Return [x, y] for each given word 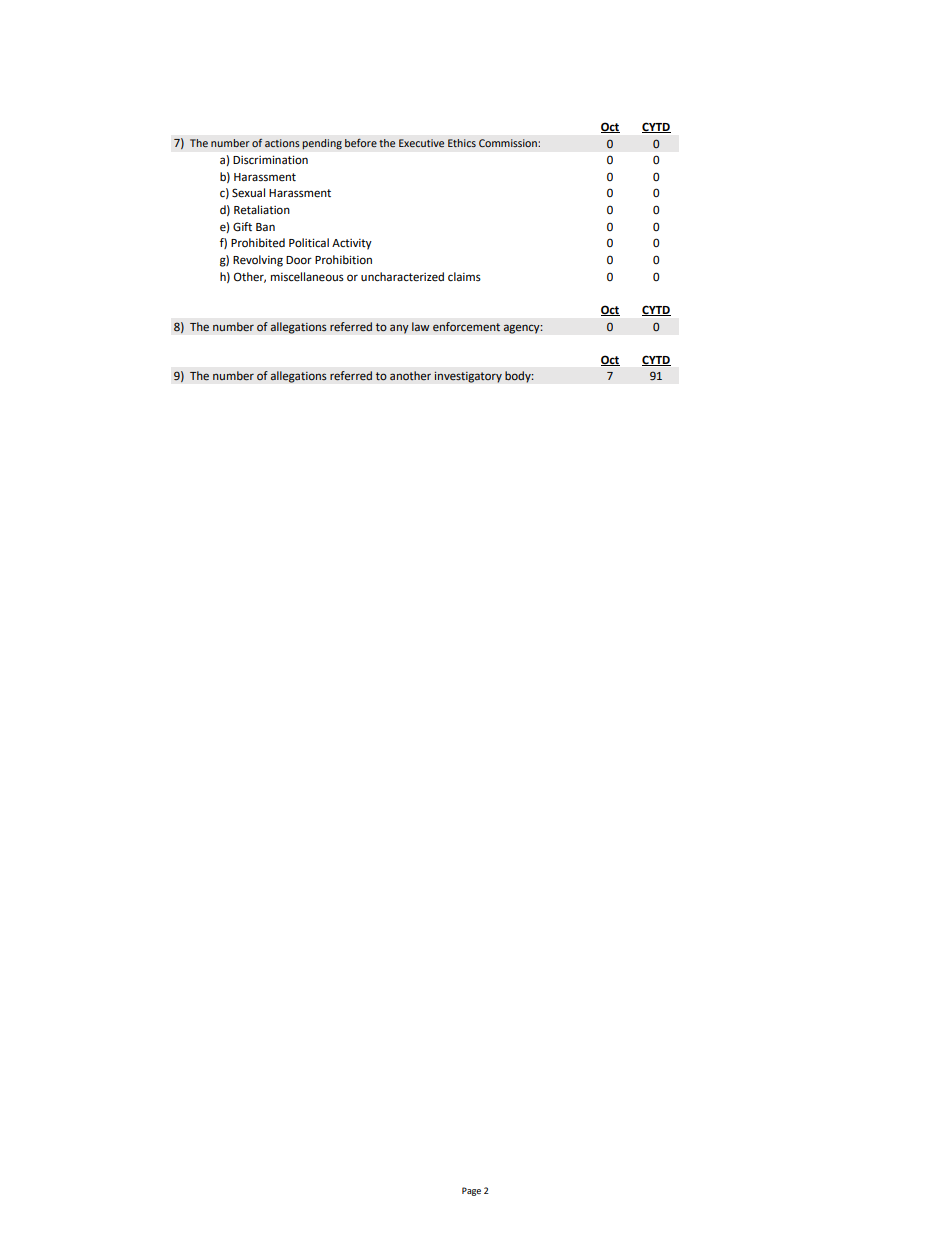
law [421, 326]
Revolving [258, 261]
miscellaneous [307, 277]
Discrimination [270, 160]
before [361, 143]
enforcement [466, 326]
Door [299, 260]
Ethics [462, 143]
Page [471, 1191]
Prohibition [343, 260]
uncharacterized [402, 277]
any [399, 329]
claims [464, 276]
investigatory [468, 377]
